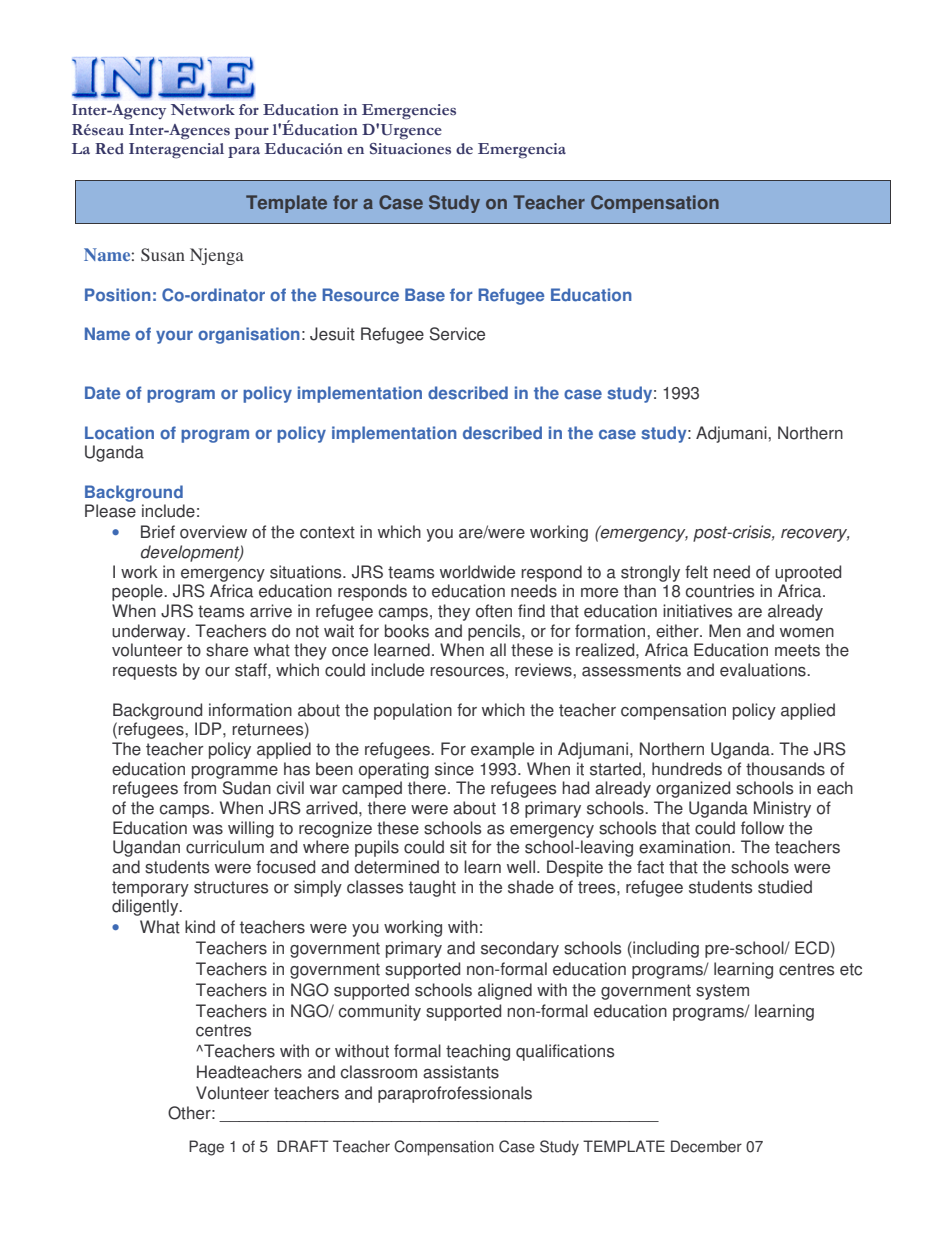 This screenshot has height=1233, width=952. Describe the element at coordinates (327, 532) in the screenshot. I see `context` at that location.
